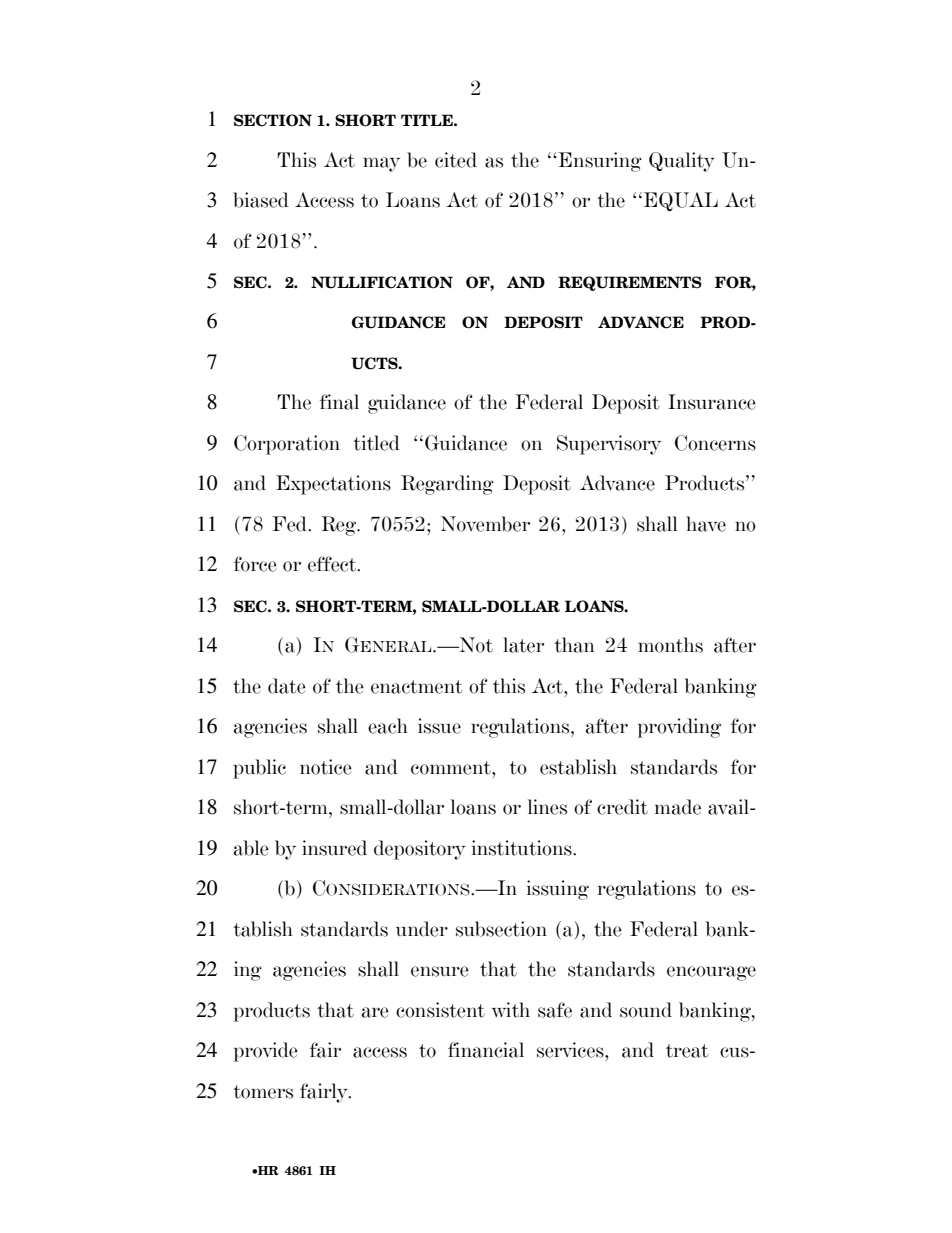 This screenshot has width=952, height=1233. Describe the element at coordinates (452, 768) in the screenshot. I see `comment` at that location.
